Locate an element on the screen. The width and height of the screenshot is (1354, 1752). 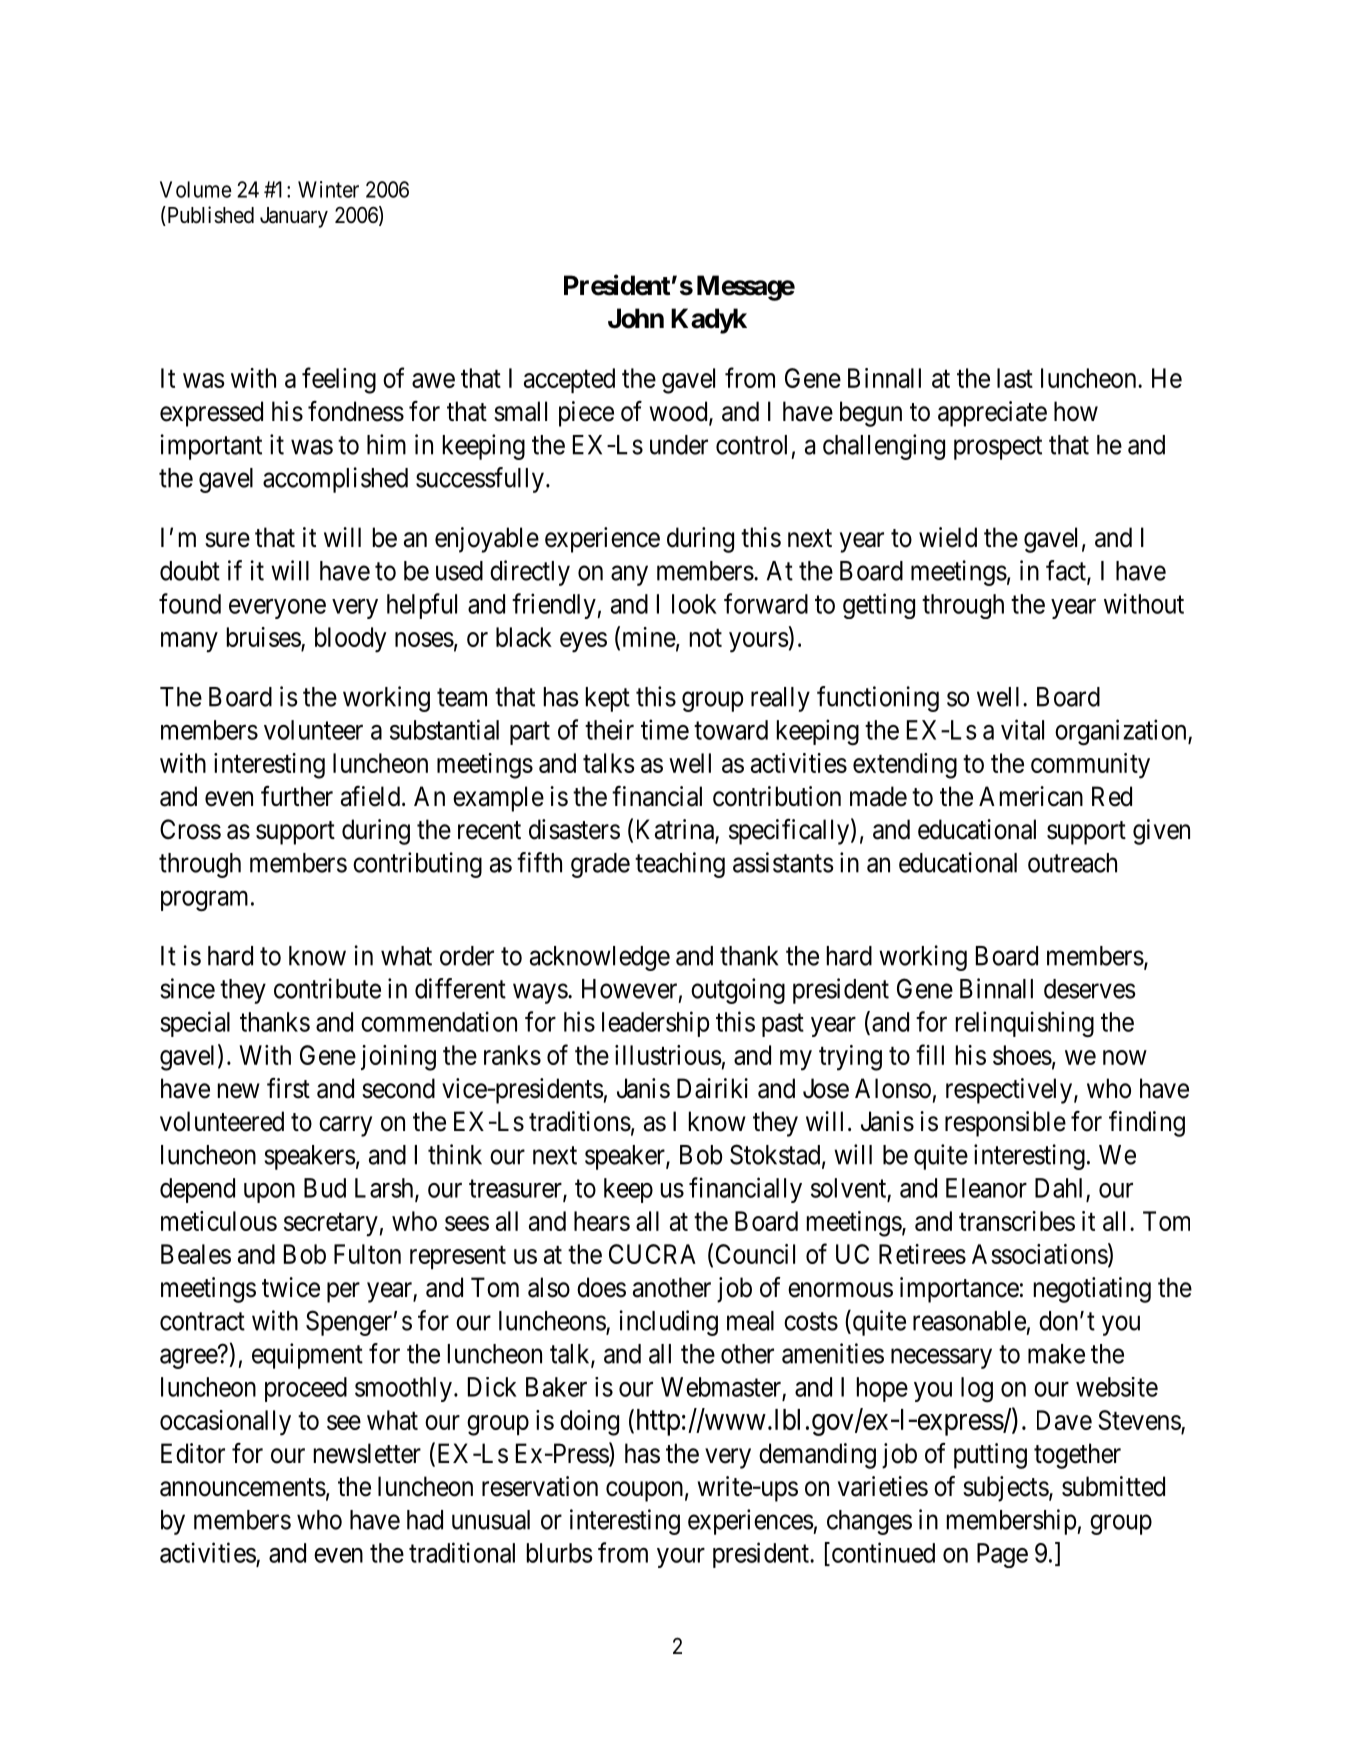
last is located at coordinates (1015, 378).
